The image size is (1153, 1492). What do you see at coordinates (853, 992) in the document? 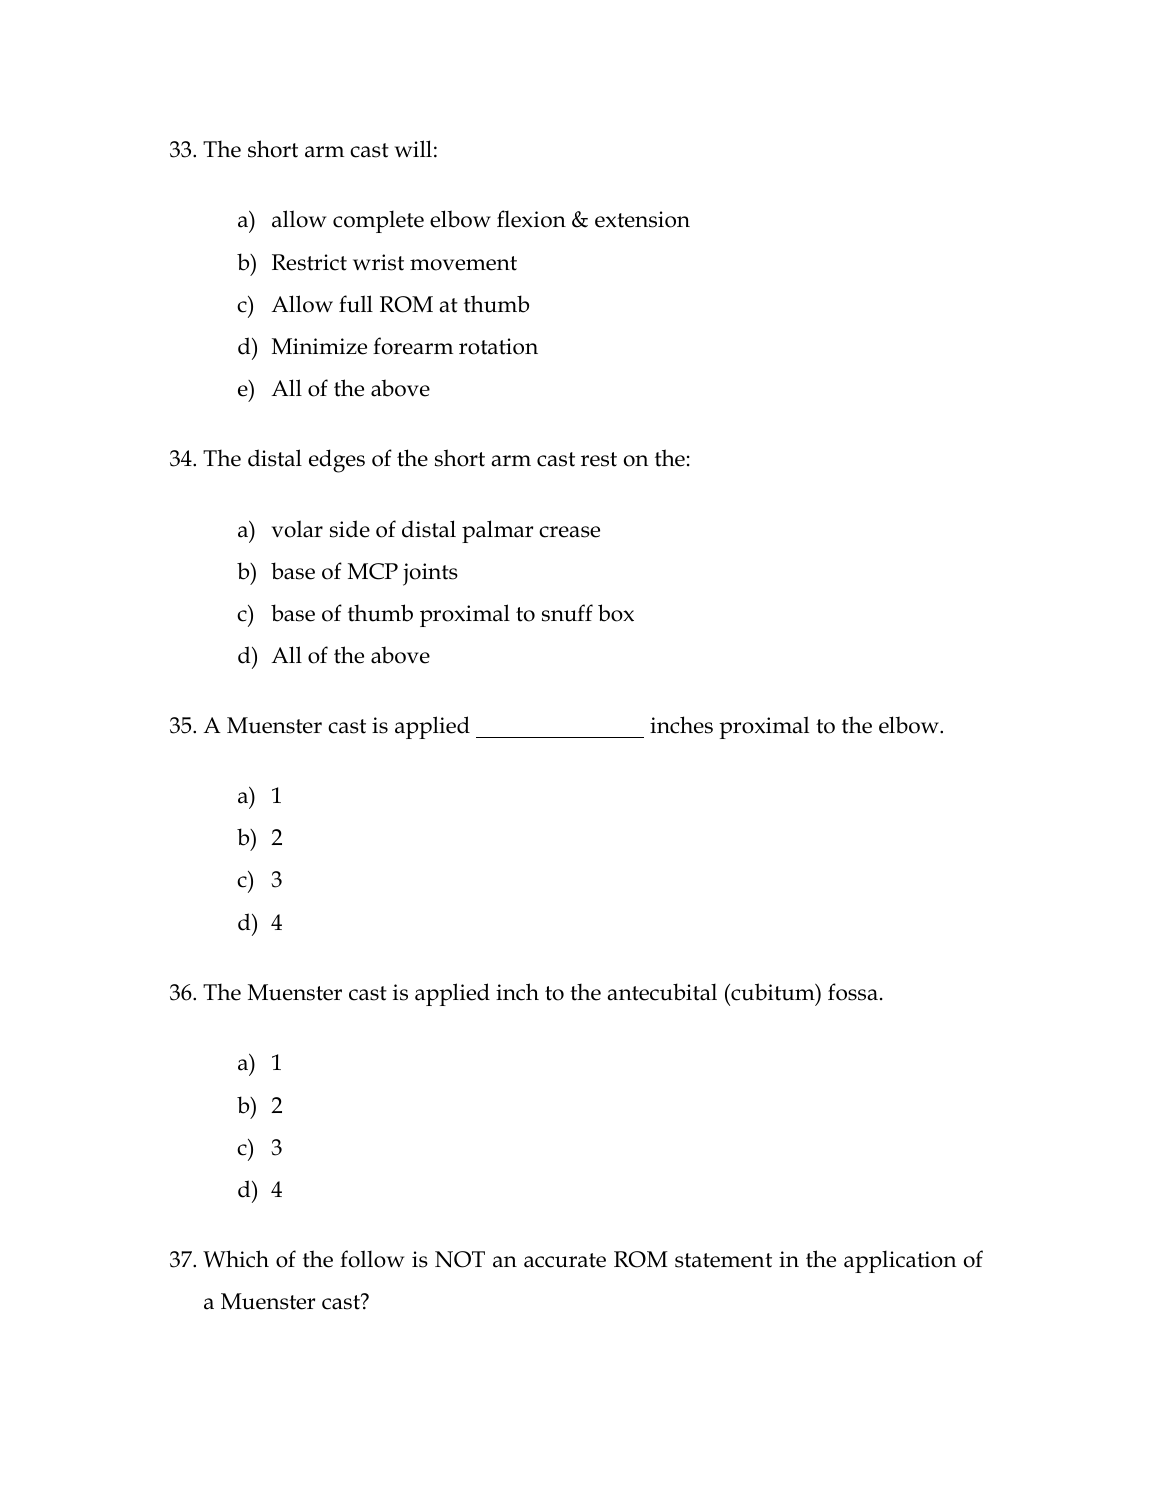
I see `fossa` at bounding box center [853, 992].
